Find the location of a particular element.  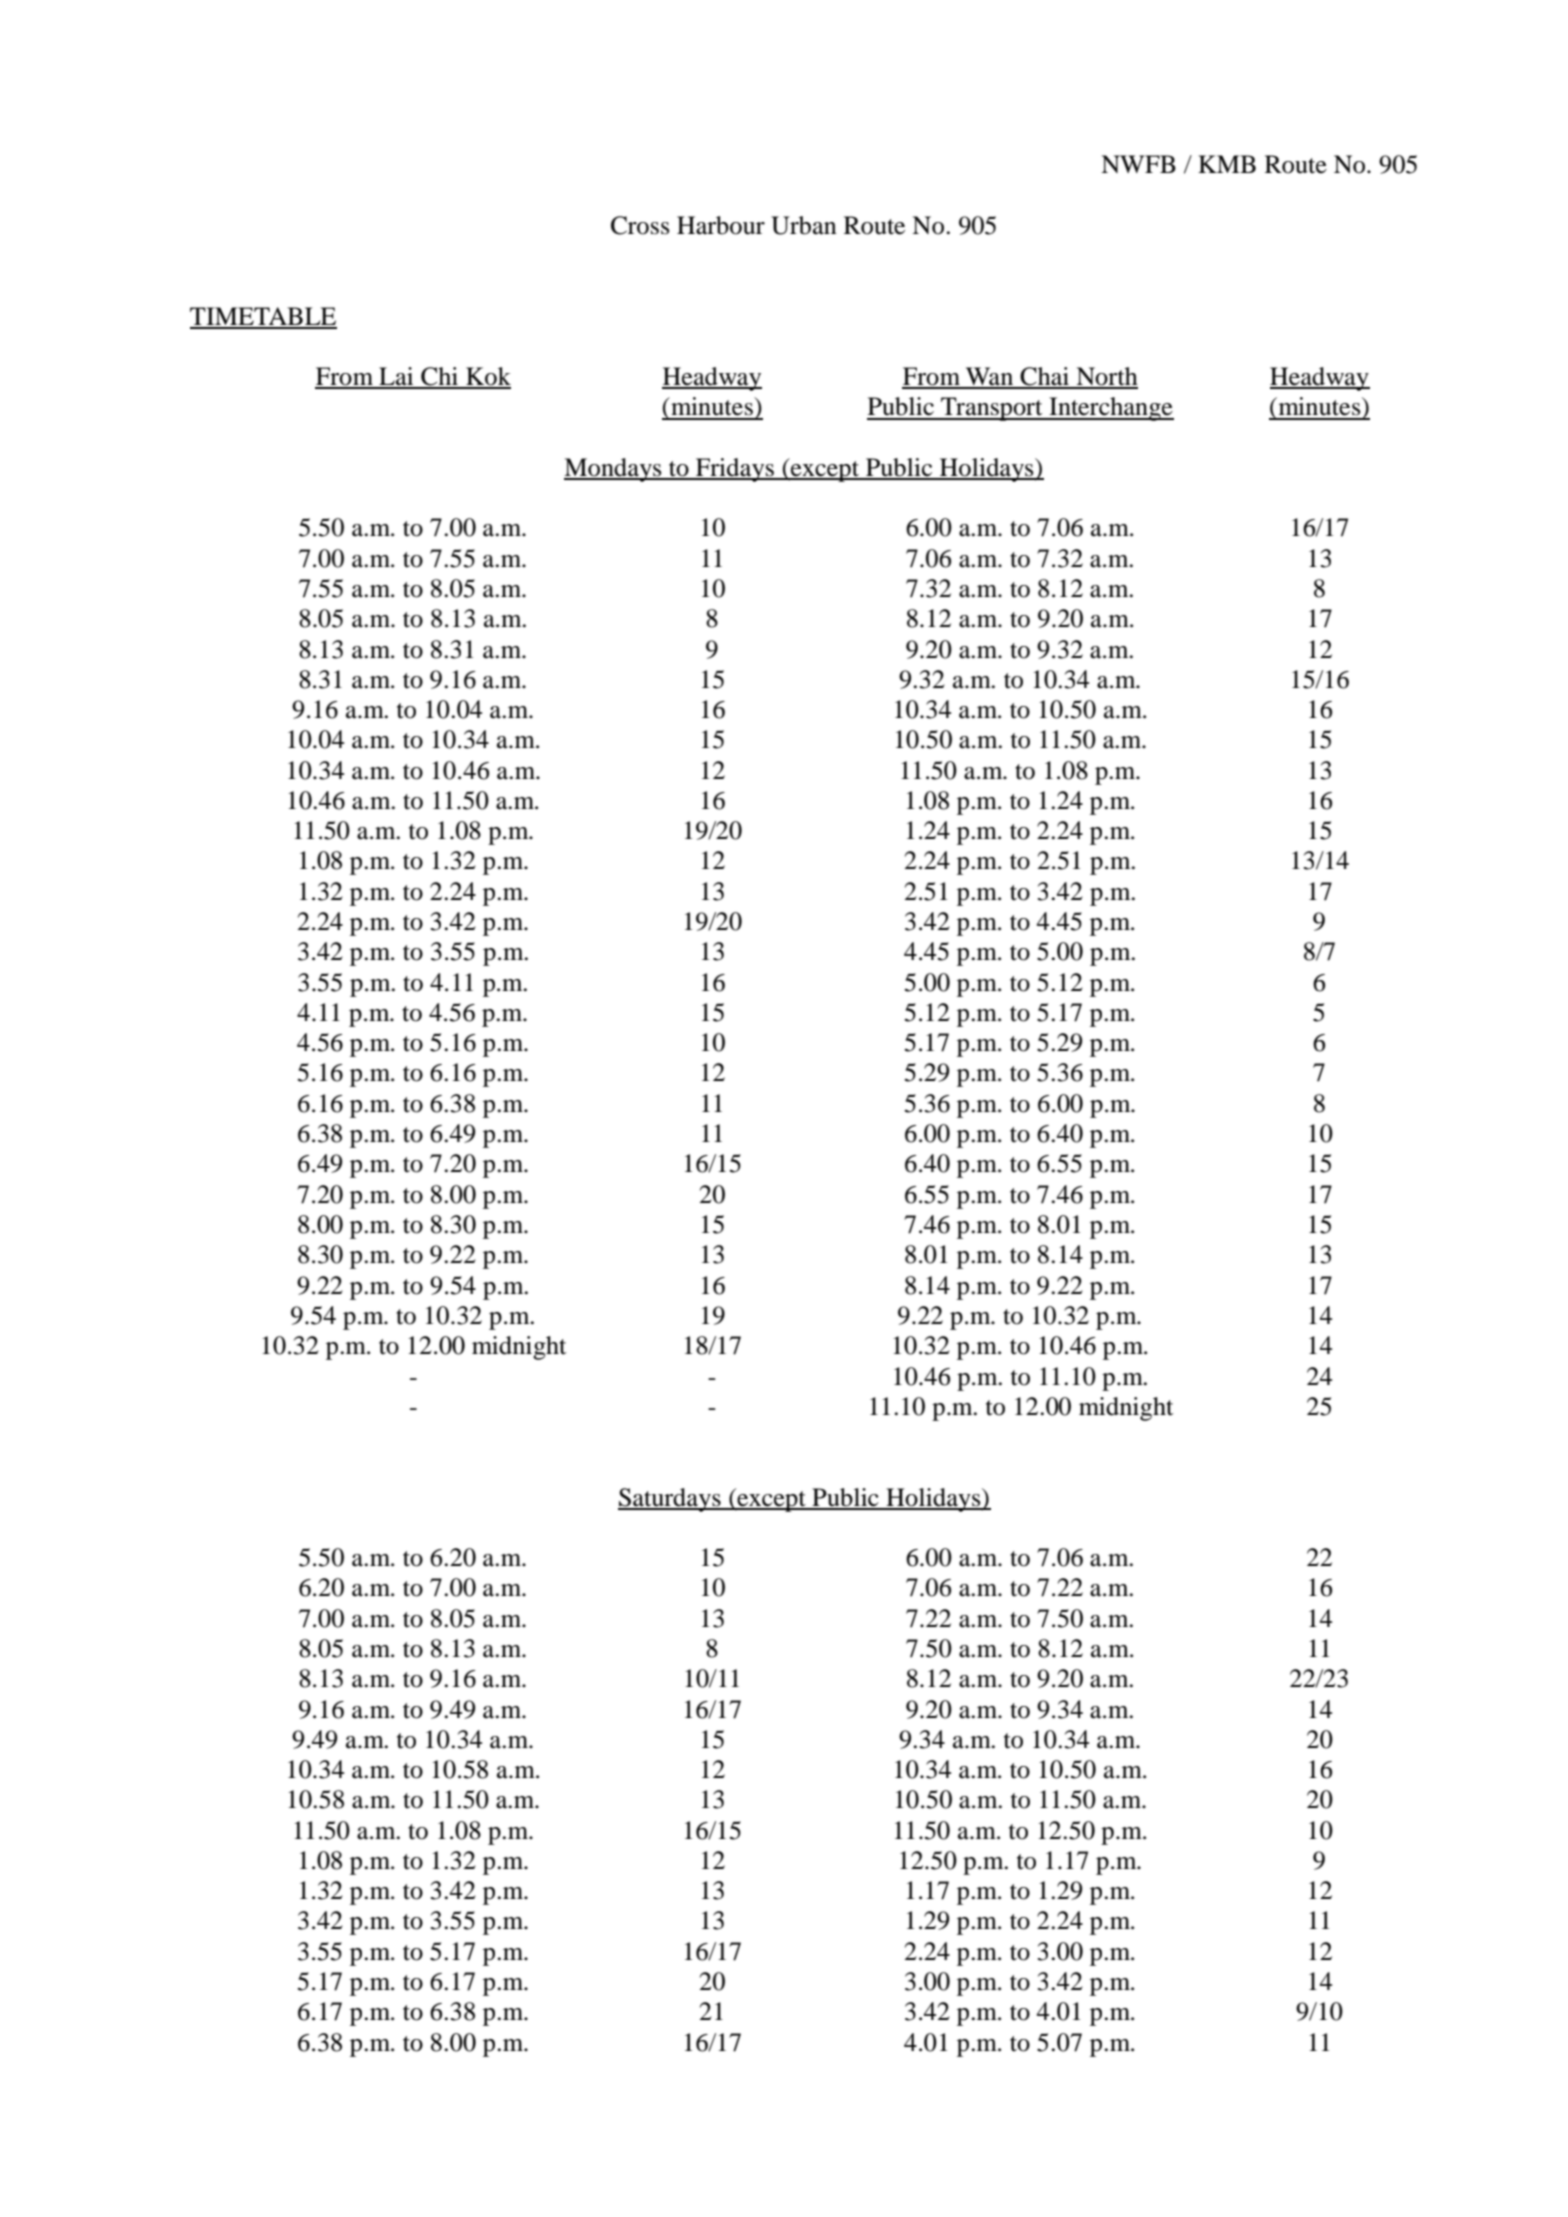

Interchange is located at coordinates (1110, 409).
